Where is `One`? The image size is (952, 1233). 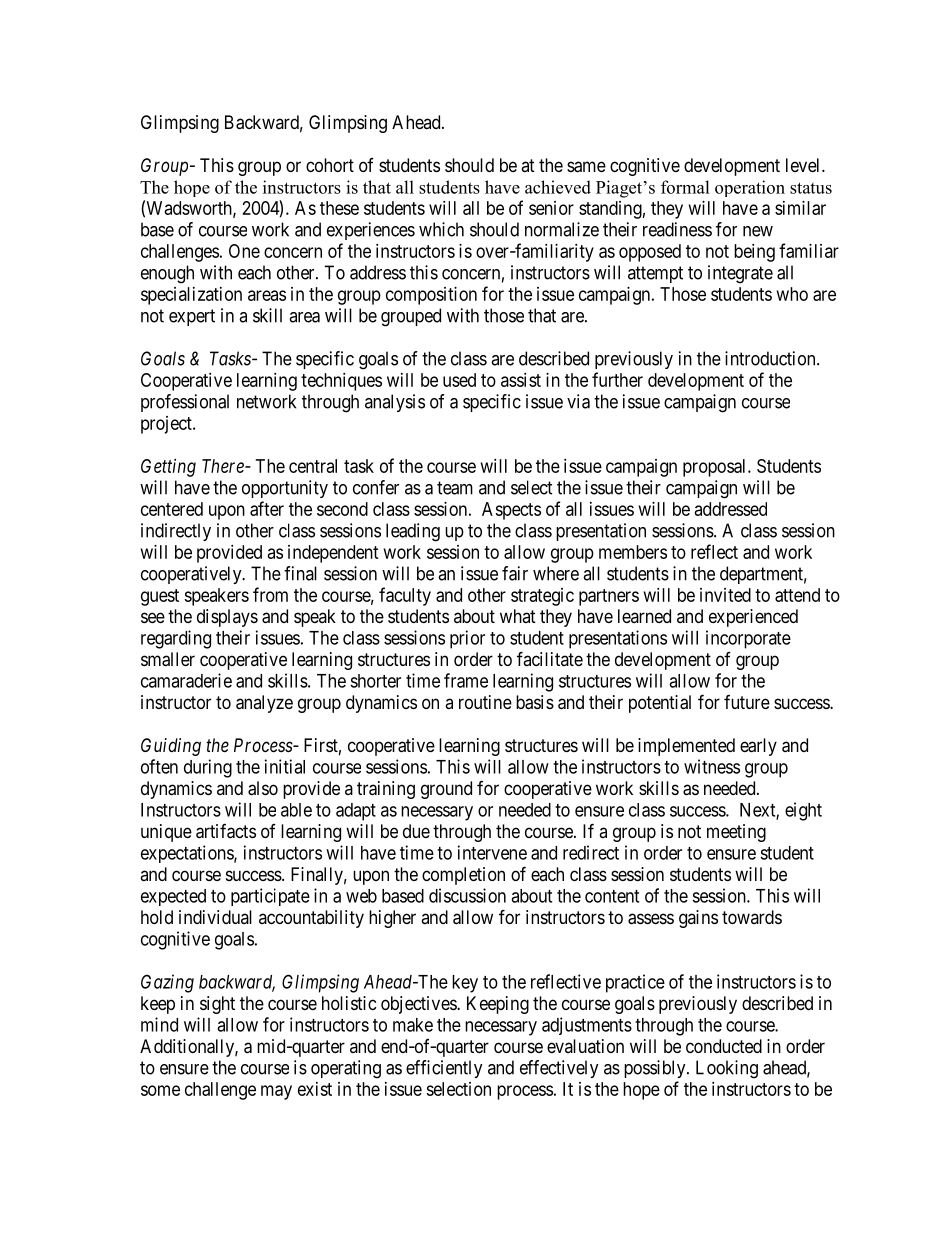 One is located at coordinates (244, 251).
